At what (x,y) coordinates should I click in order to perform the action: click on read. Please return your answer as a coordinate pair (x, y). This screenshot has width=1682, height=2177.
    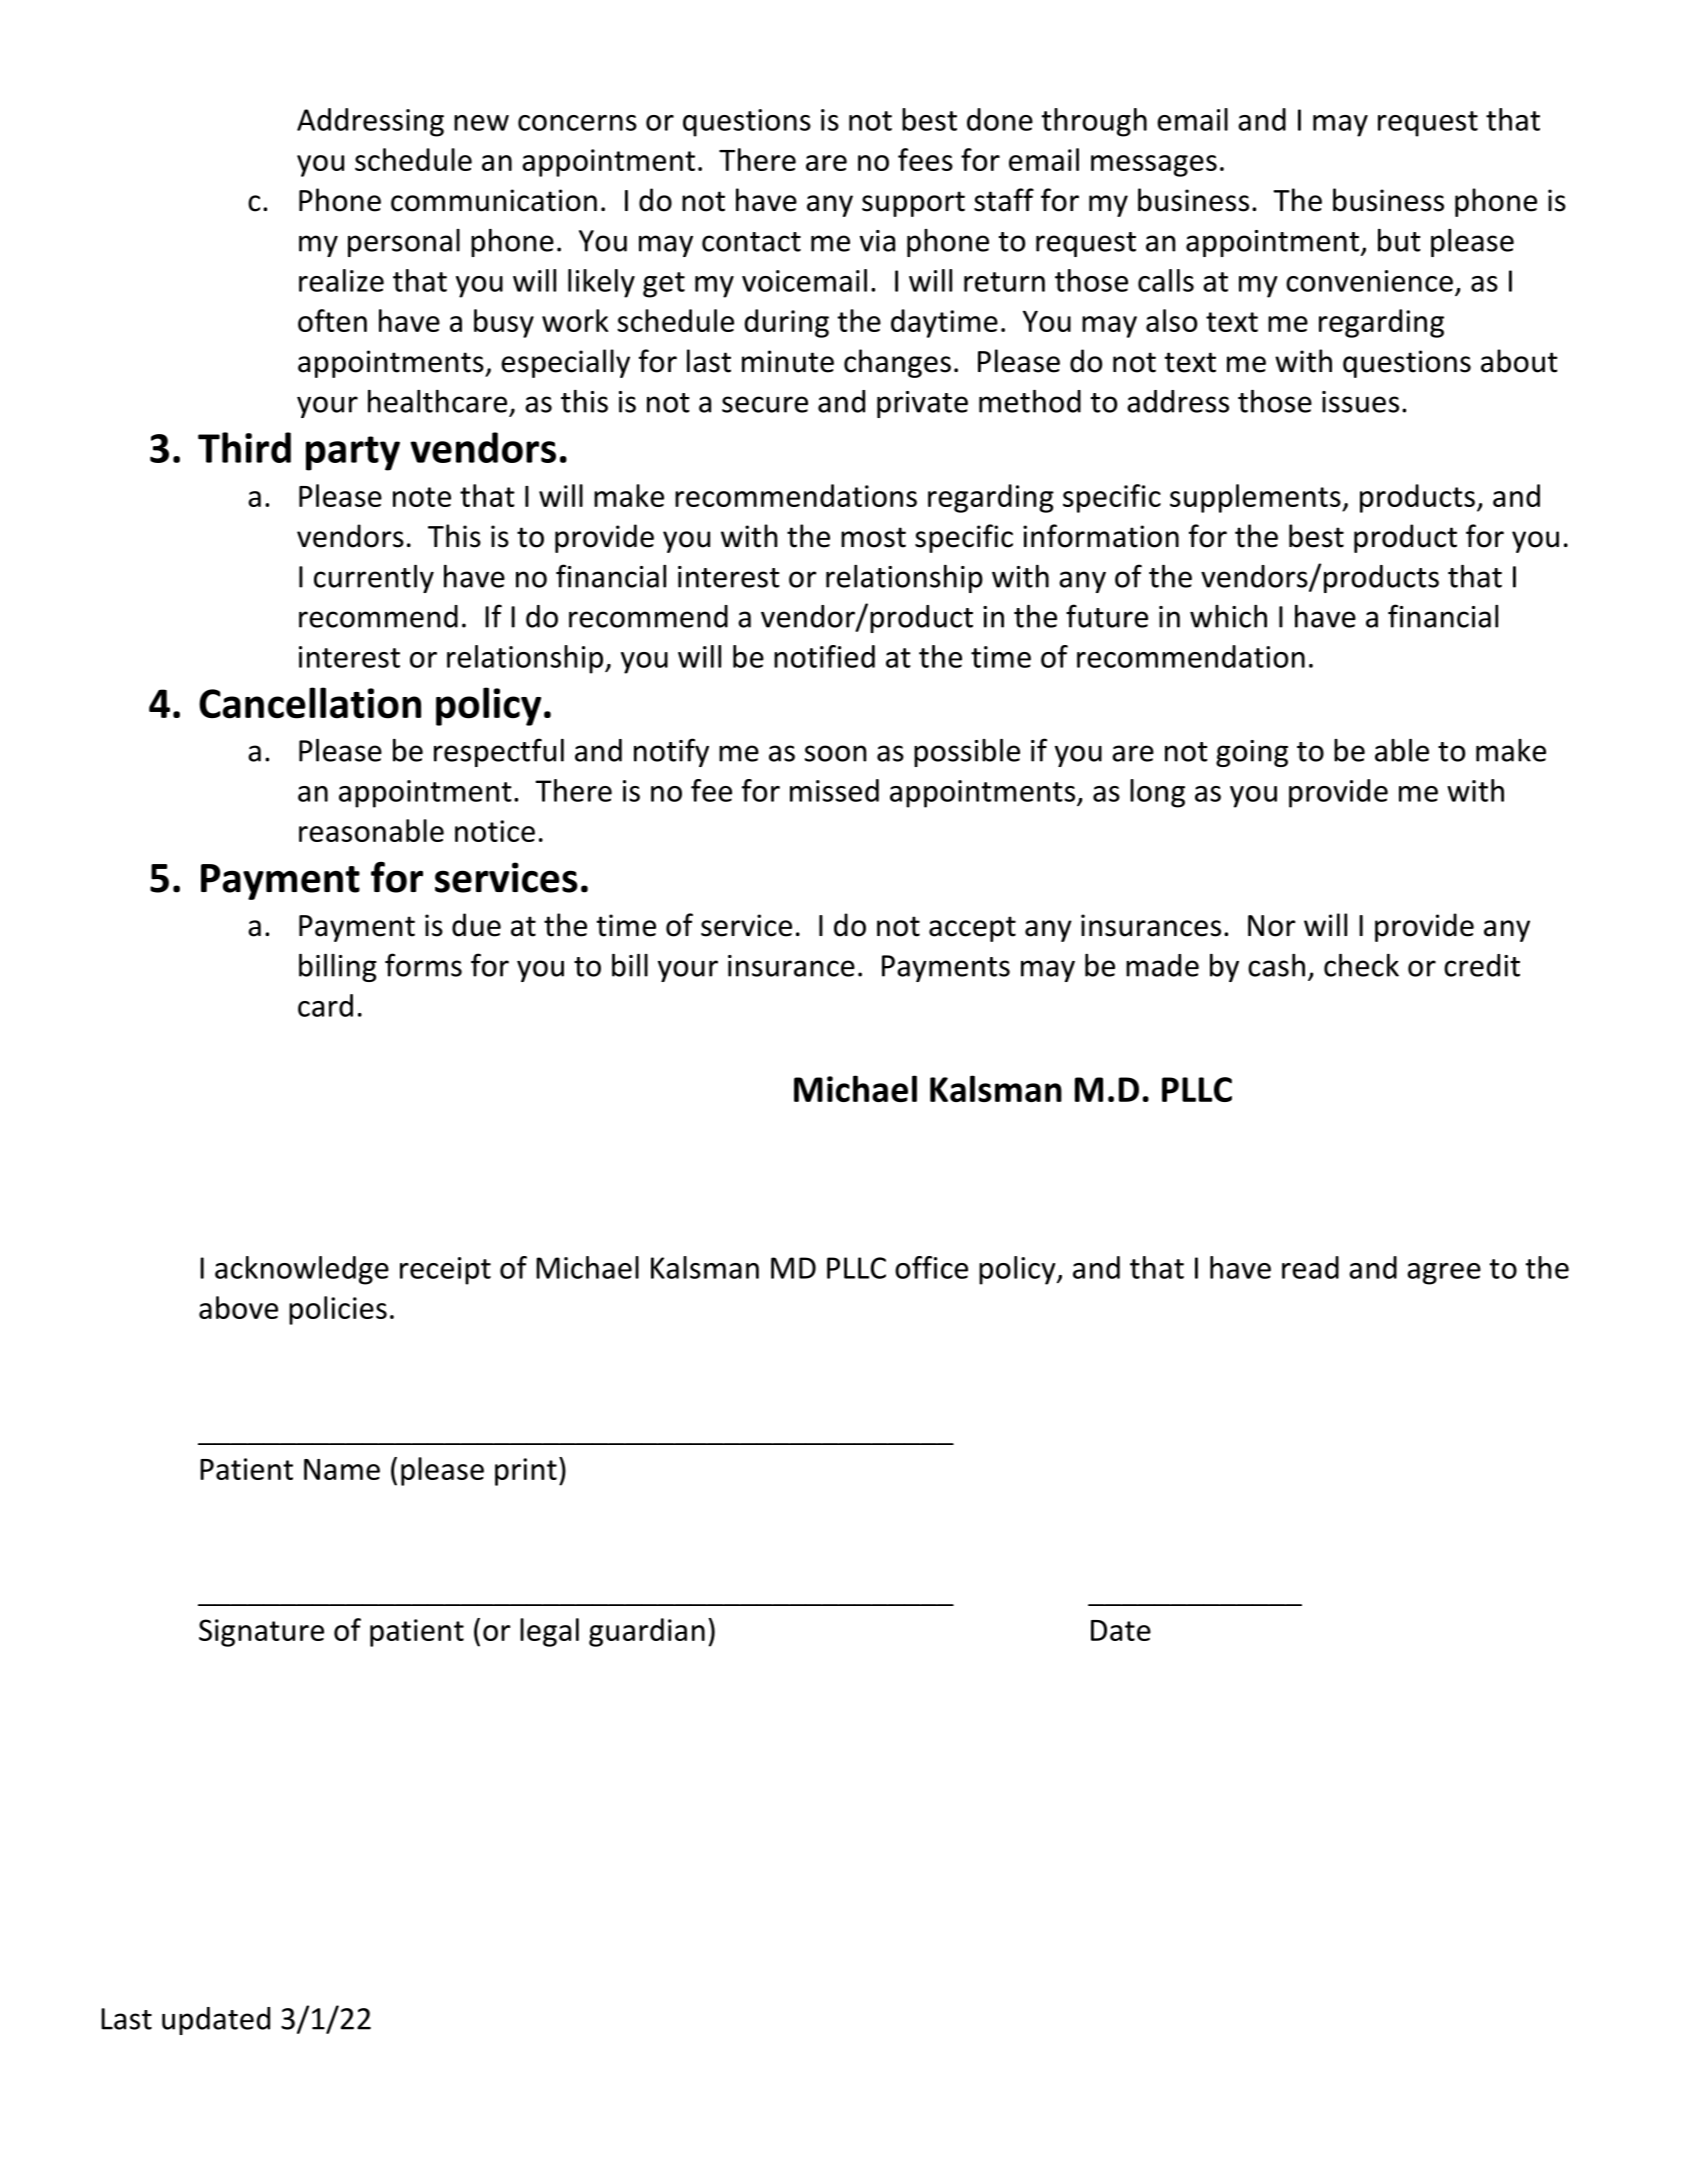
    Looking at the image, I should click on (1310, 1267).
